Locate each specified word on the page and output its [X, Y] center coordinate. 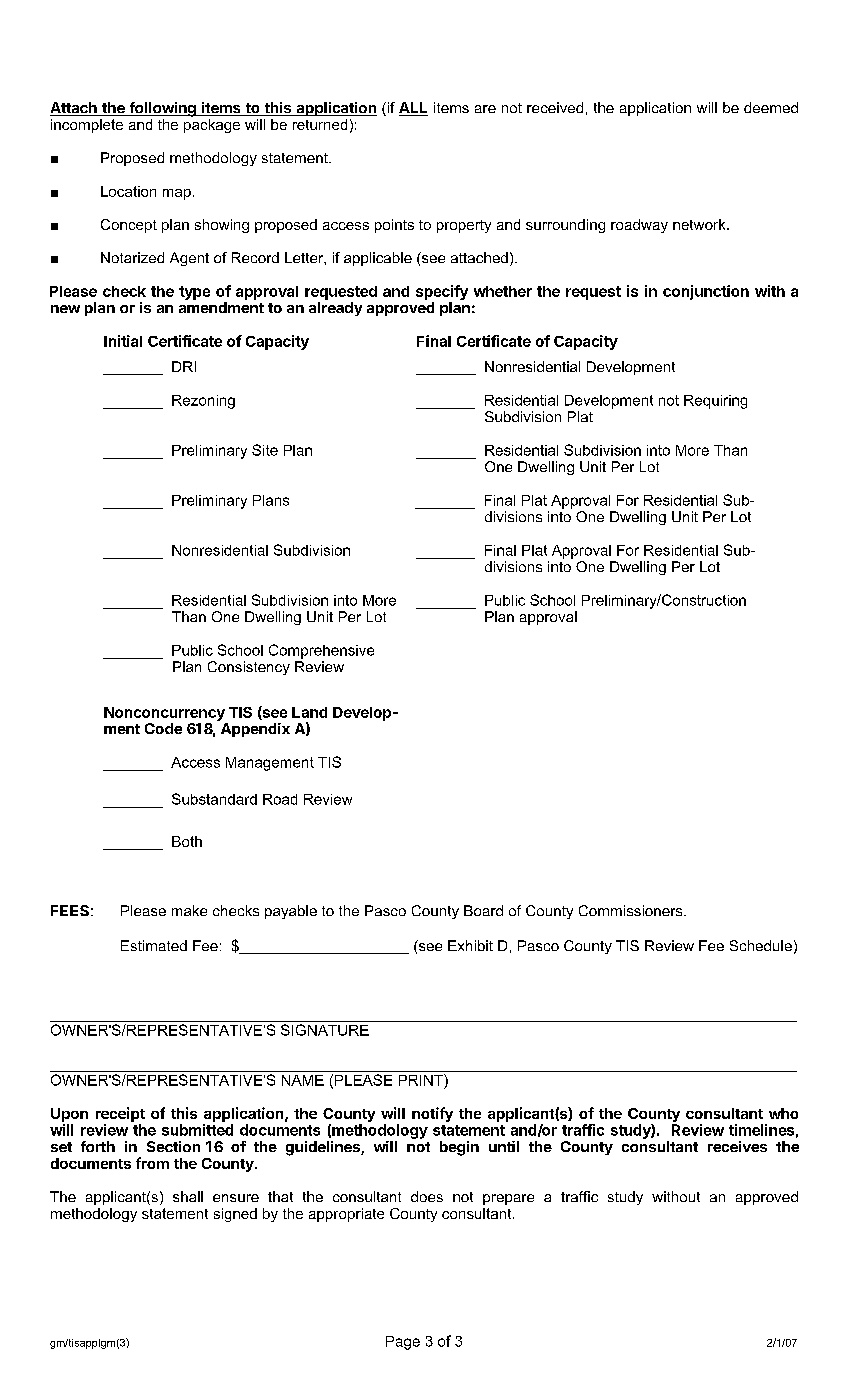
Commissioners [632, 910]
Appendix [255, 730]
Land [309, 712]
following [162, 109]
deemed [771, 107]
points [394, 226]
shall [188, 1196]
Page [403, 1343]
